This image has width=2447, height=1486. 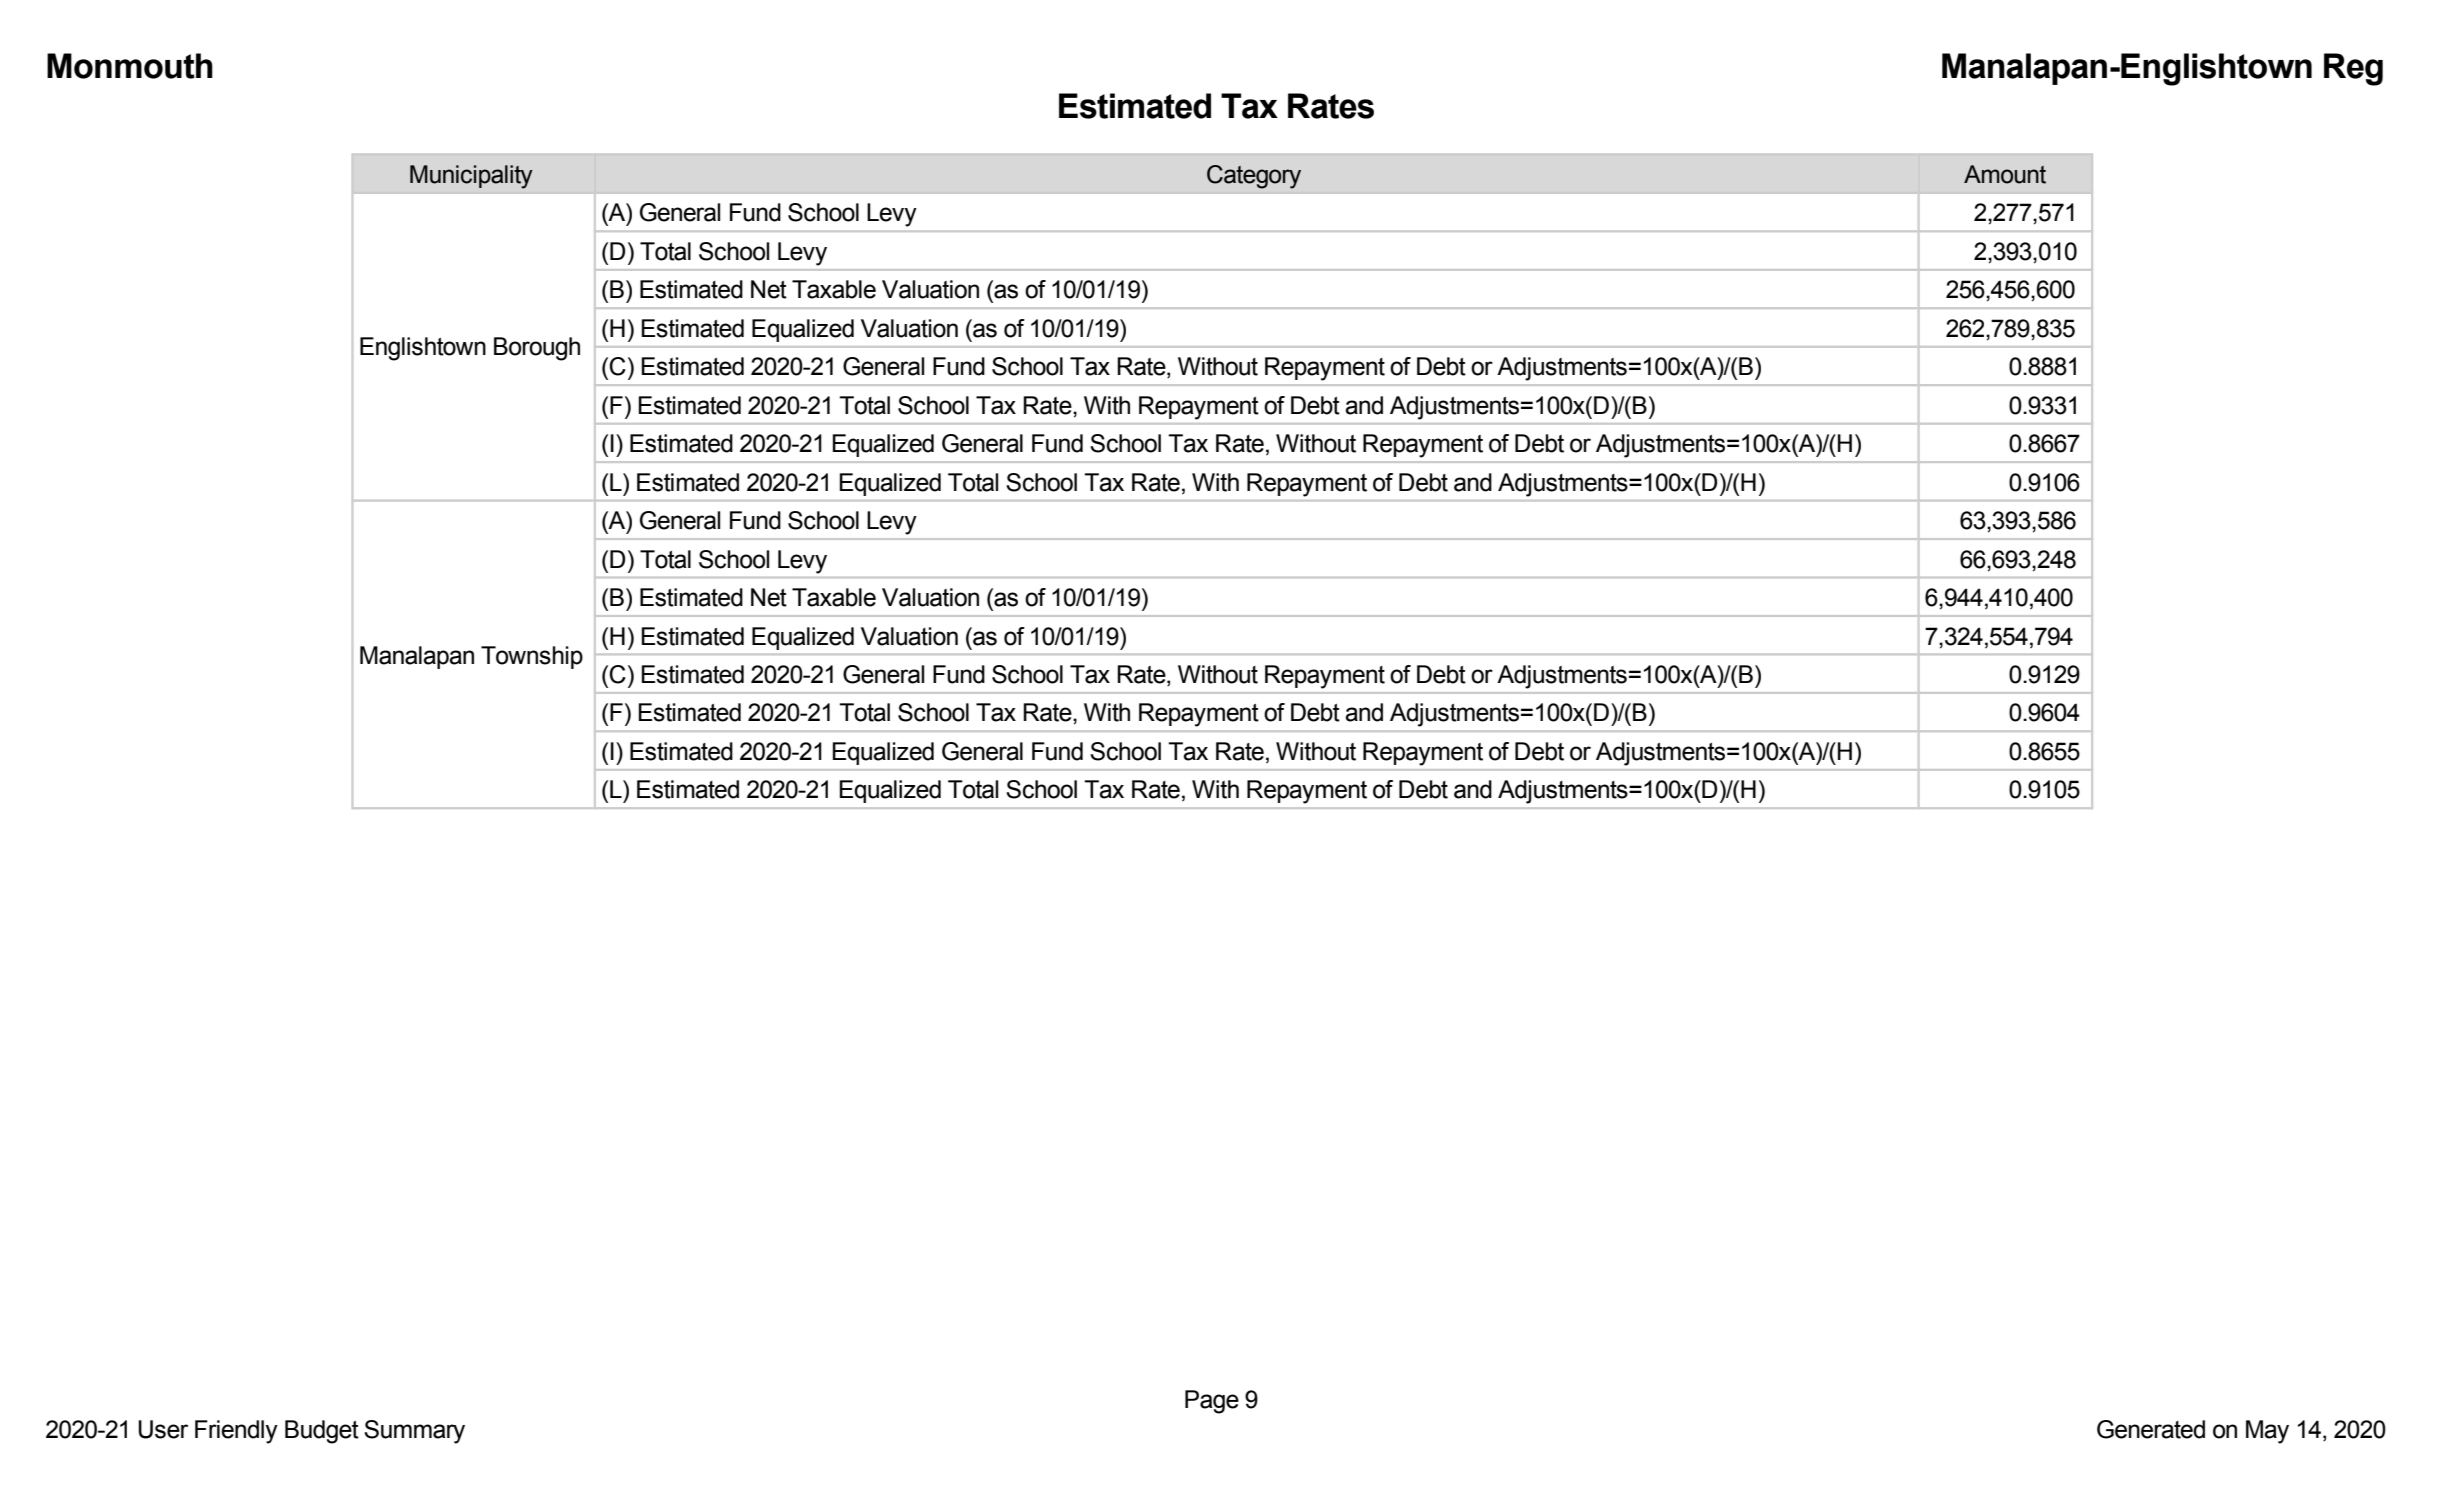 I want to click on Municipality, so click(x=471, y=177).
